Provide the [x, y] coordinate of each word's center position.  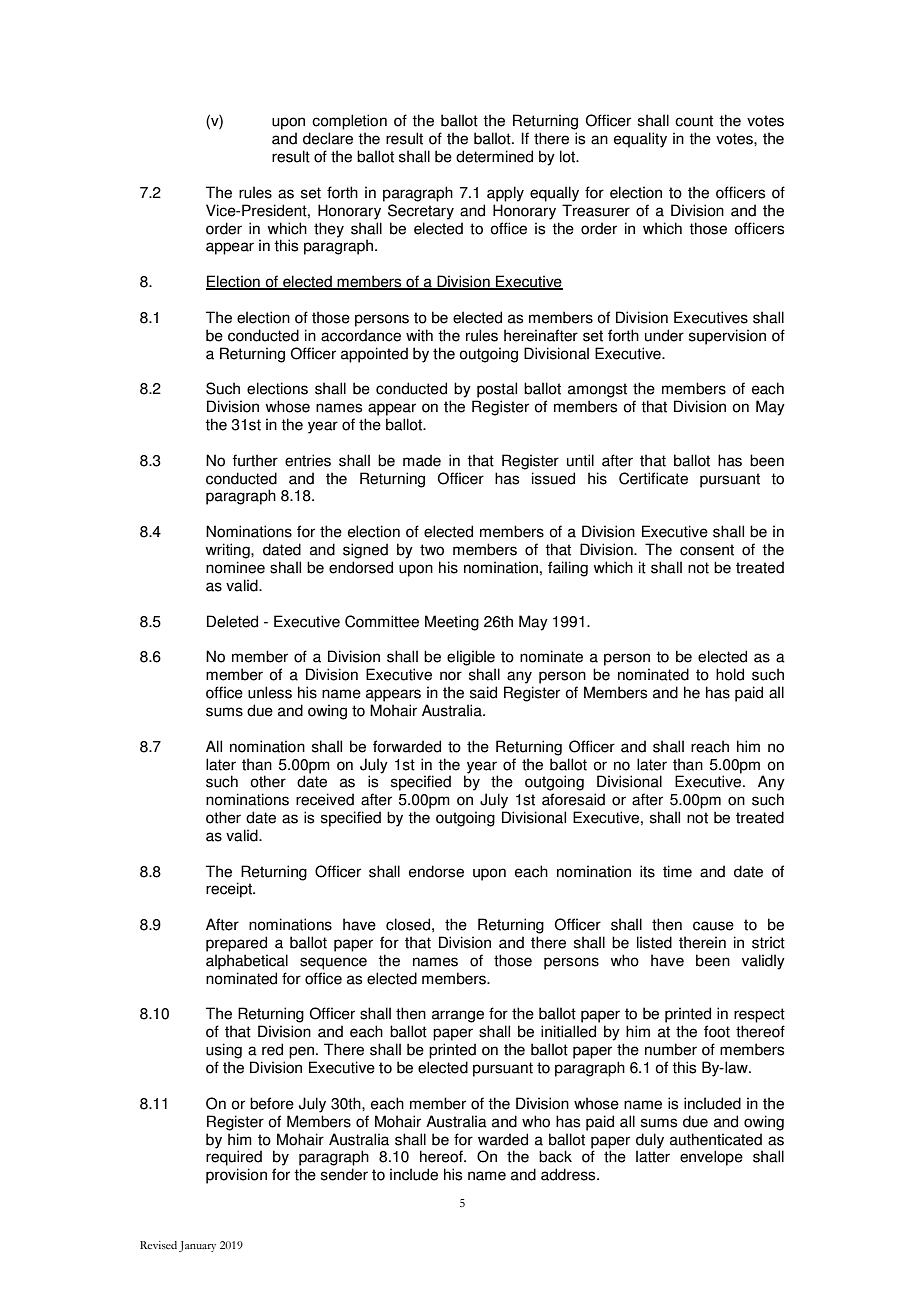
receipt [230, 890]
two [432, 550]
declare [328, 138]
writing [228, 551]
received [325, 799]
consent [707, 550]
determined [494, 156]
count [694, 121]
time [677, 871]
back [555, 1156]
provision [236, 1176]
